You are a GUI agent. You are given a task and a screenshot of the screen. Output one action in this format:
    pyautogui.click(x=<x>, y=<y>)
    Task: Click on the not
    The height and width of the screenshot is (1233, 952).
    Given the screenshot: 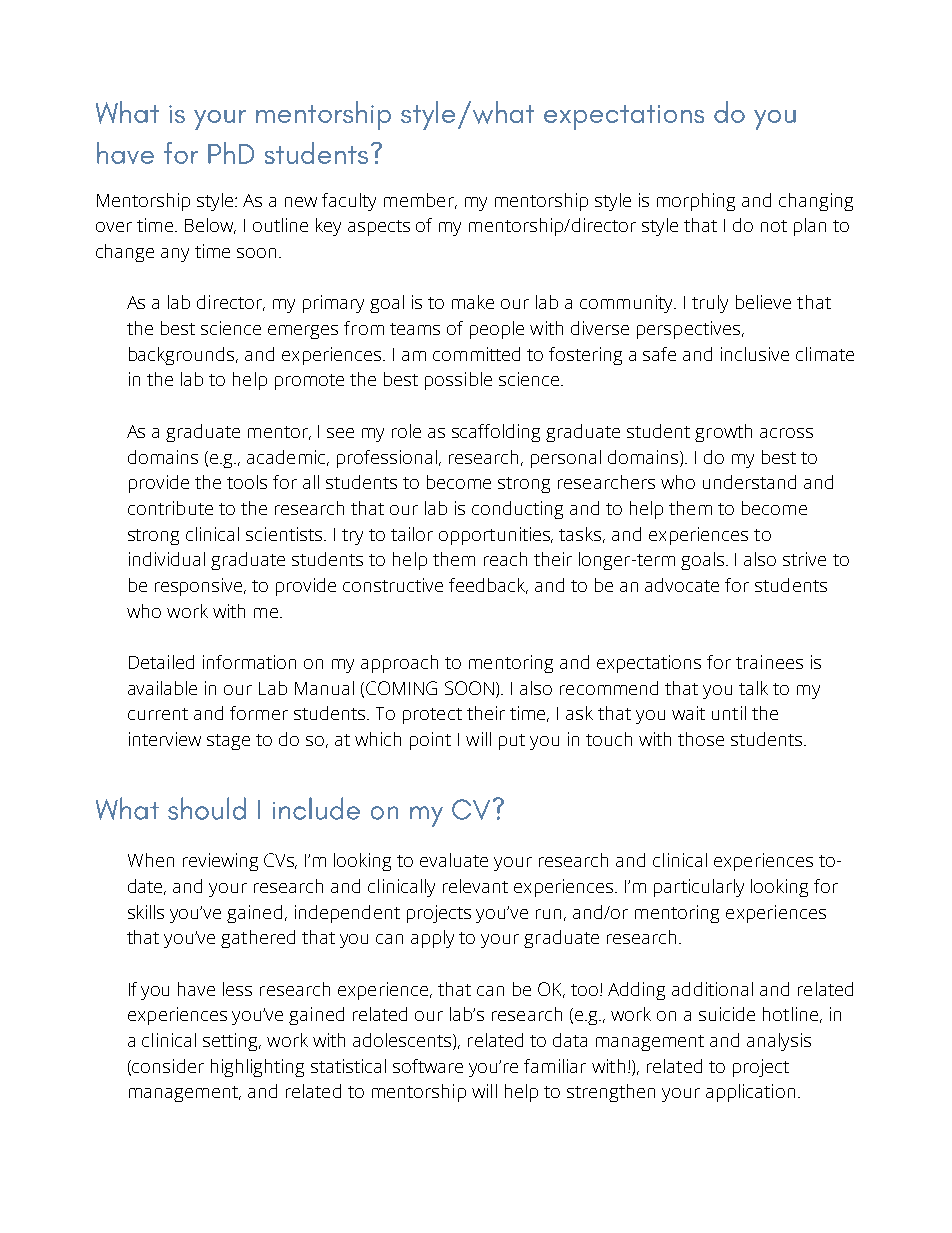 What is the action you would take?
    pyautogui.click(x=774, y=226)
